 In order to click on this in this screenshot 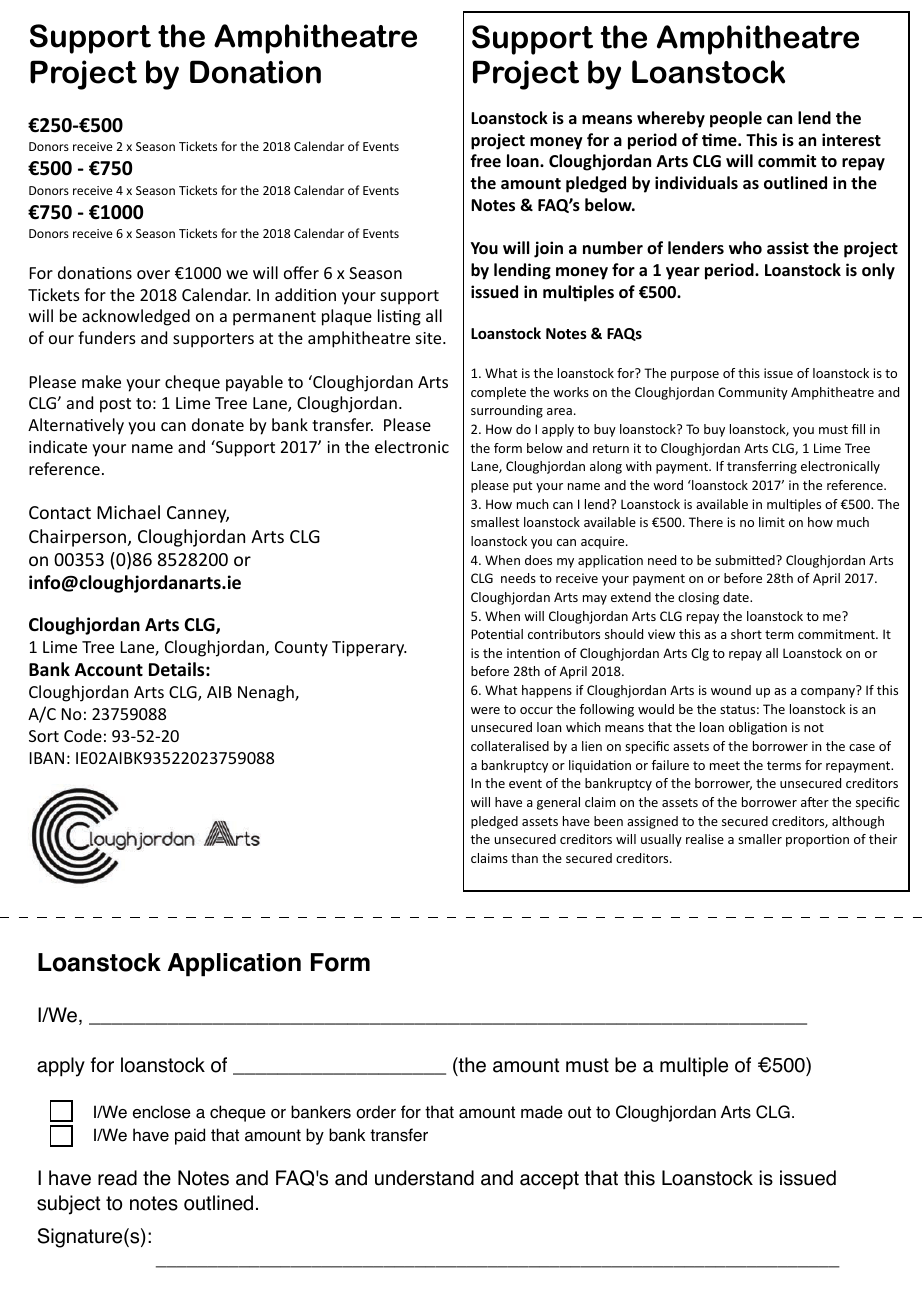, I will do `click(639, 1178)`.
